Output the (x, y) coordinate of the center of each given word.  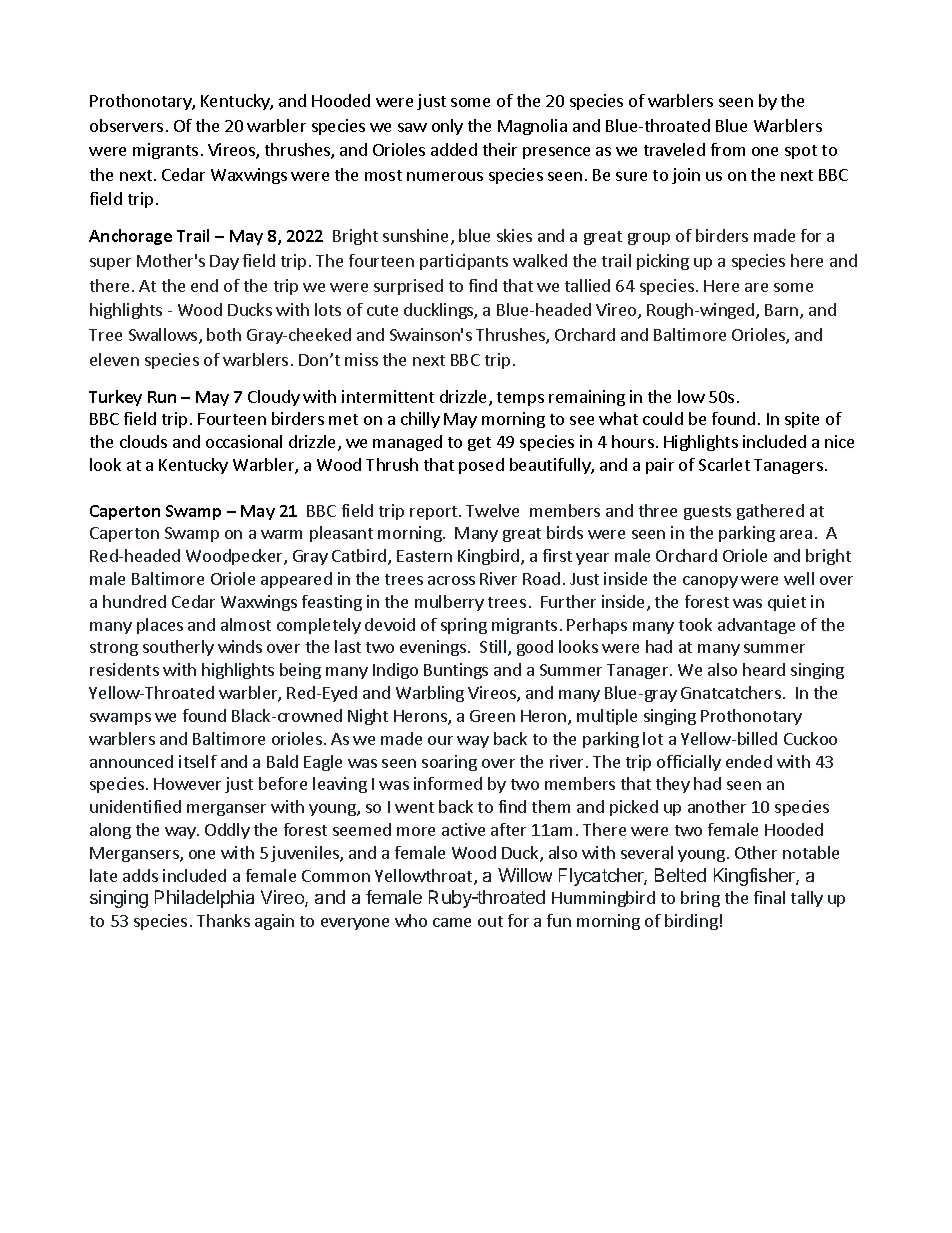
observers (126, 125)
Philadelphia (204, 899)
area (796, 534)
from (728, 149)
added (454, 149)
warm (281, 534)
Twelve (492, 510)
